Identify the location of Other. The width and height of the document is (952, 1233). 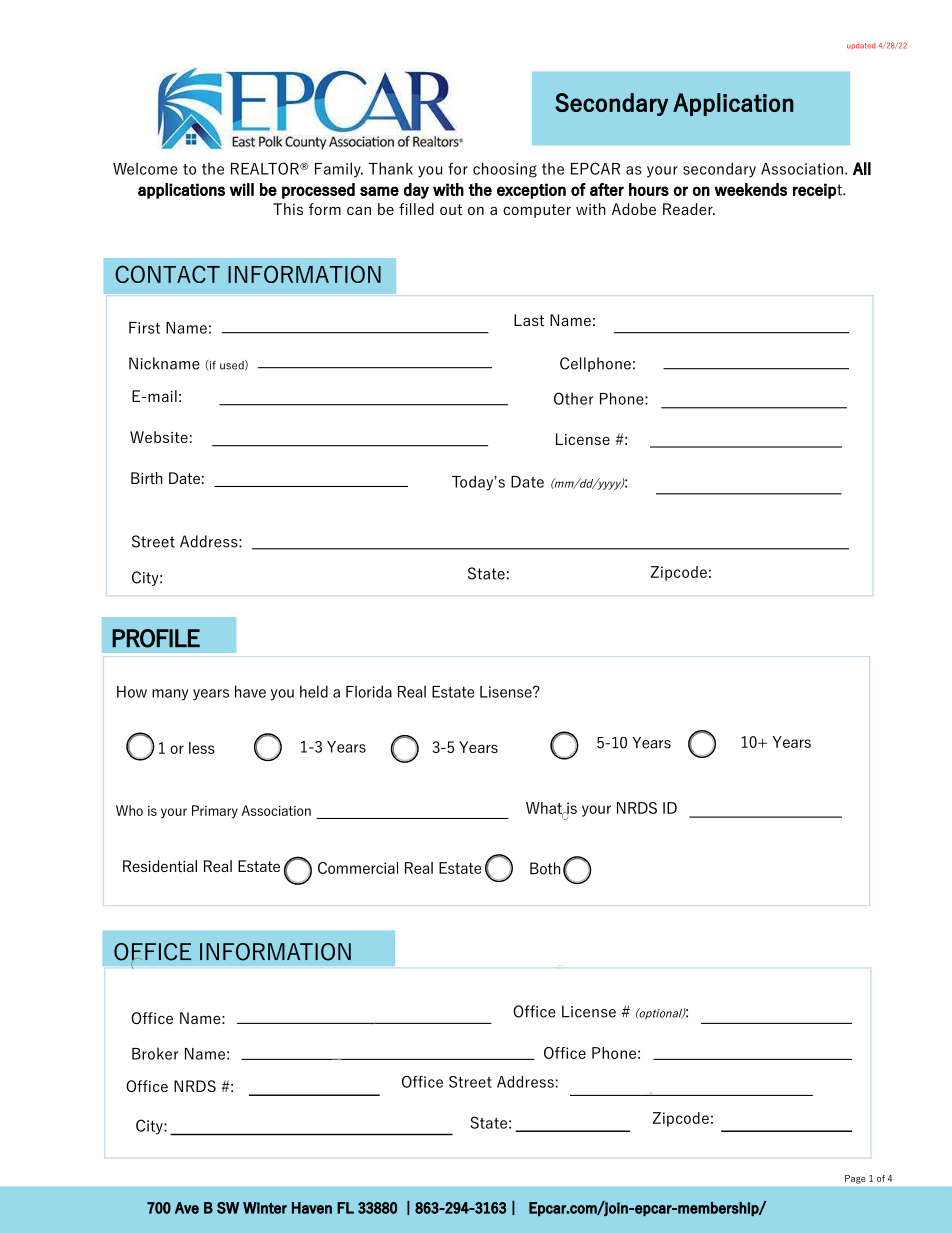
(573, 398).
